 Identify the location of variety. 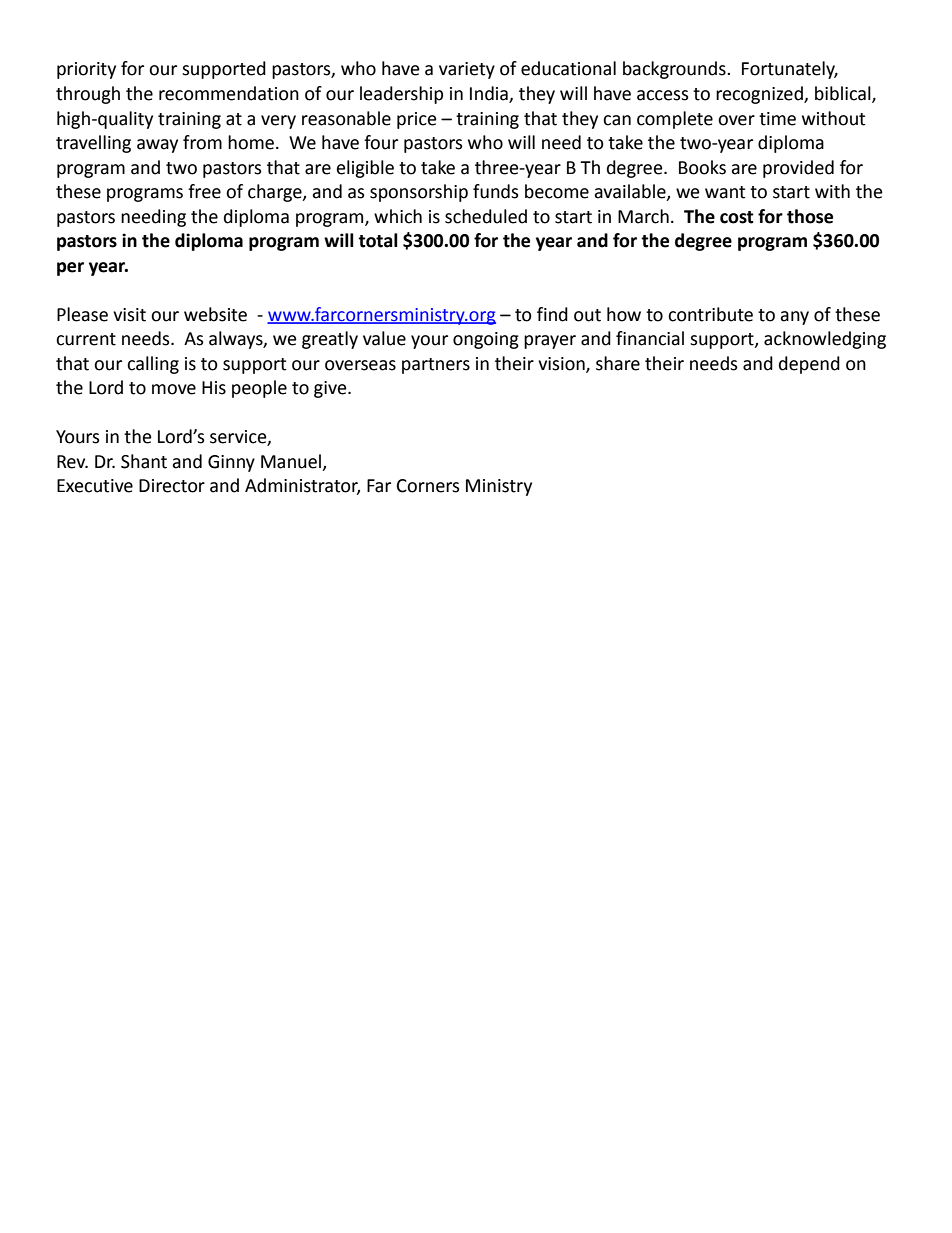
(467, 70).
